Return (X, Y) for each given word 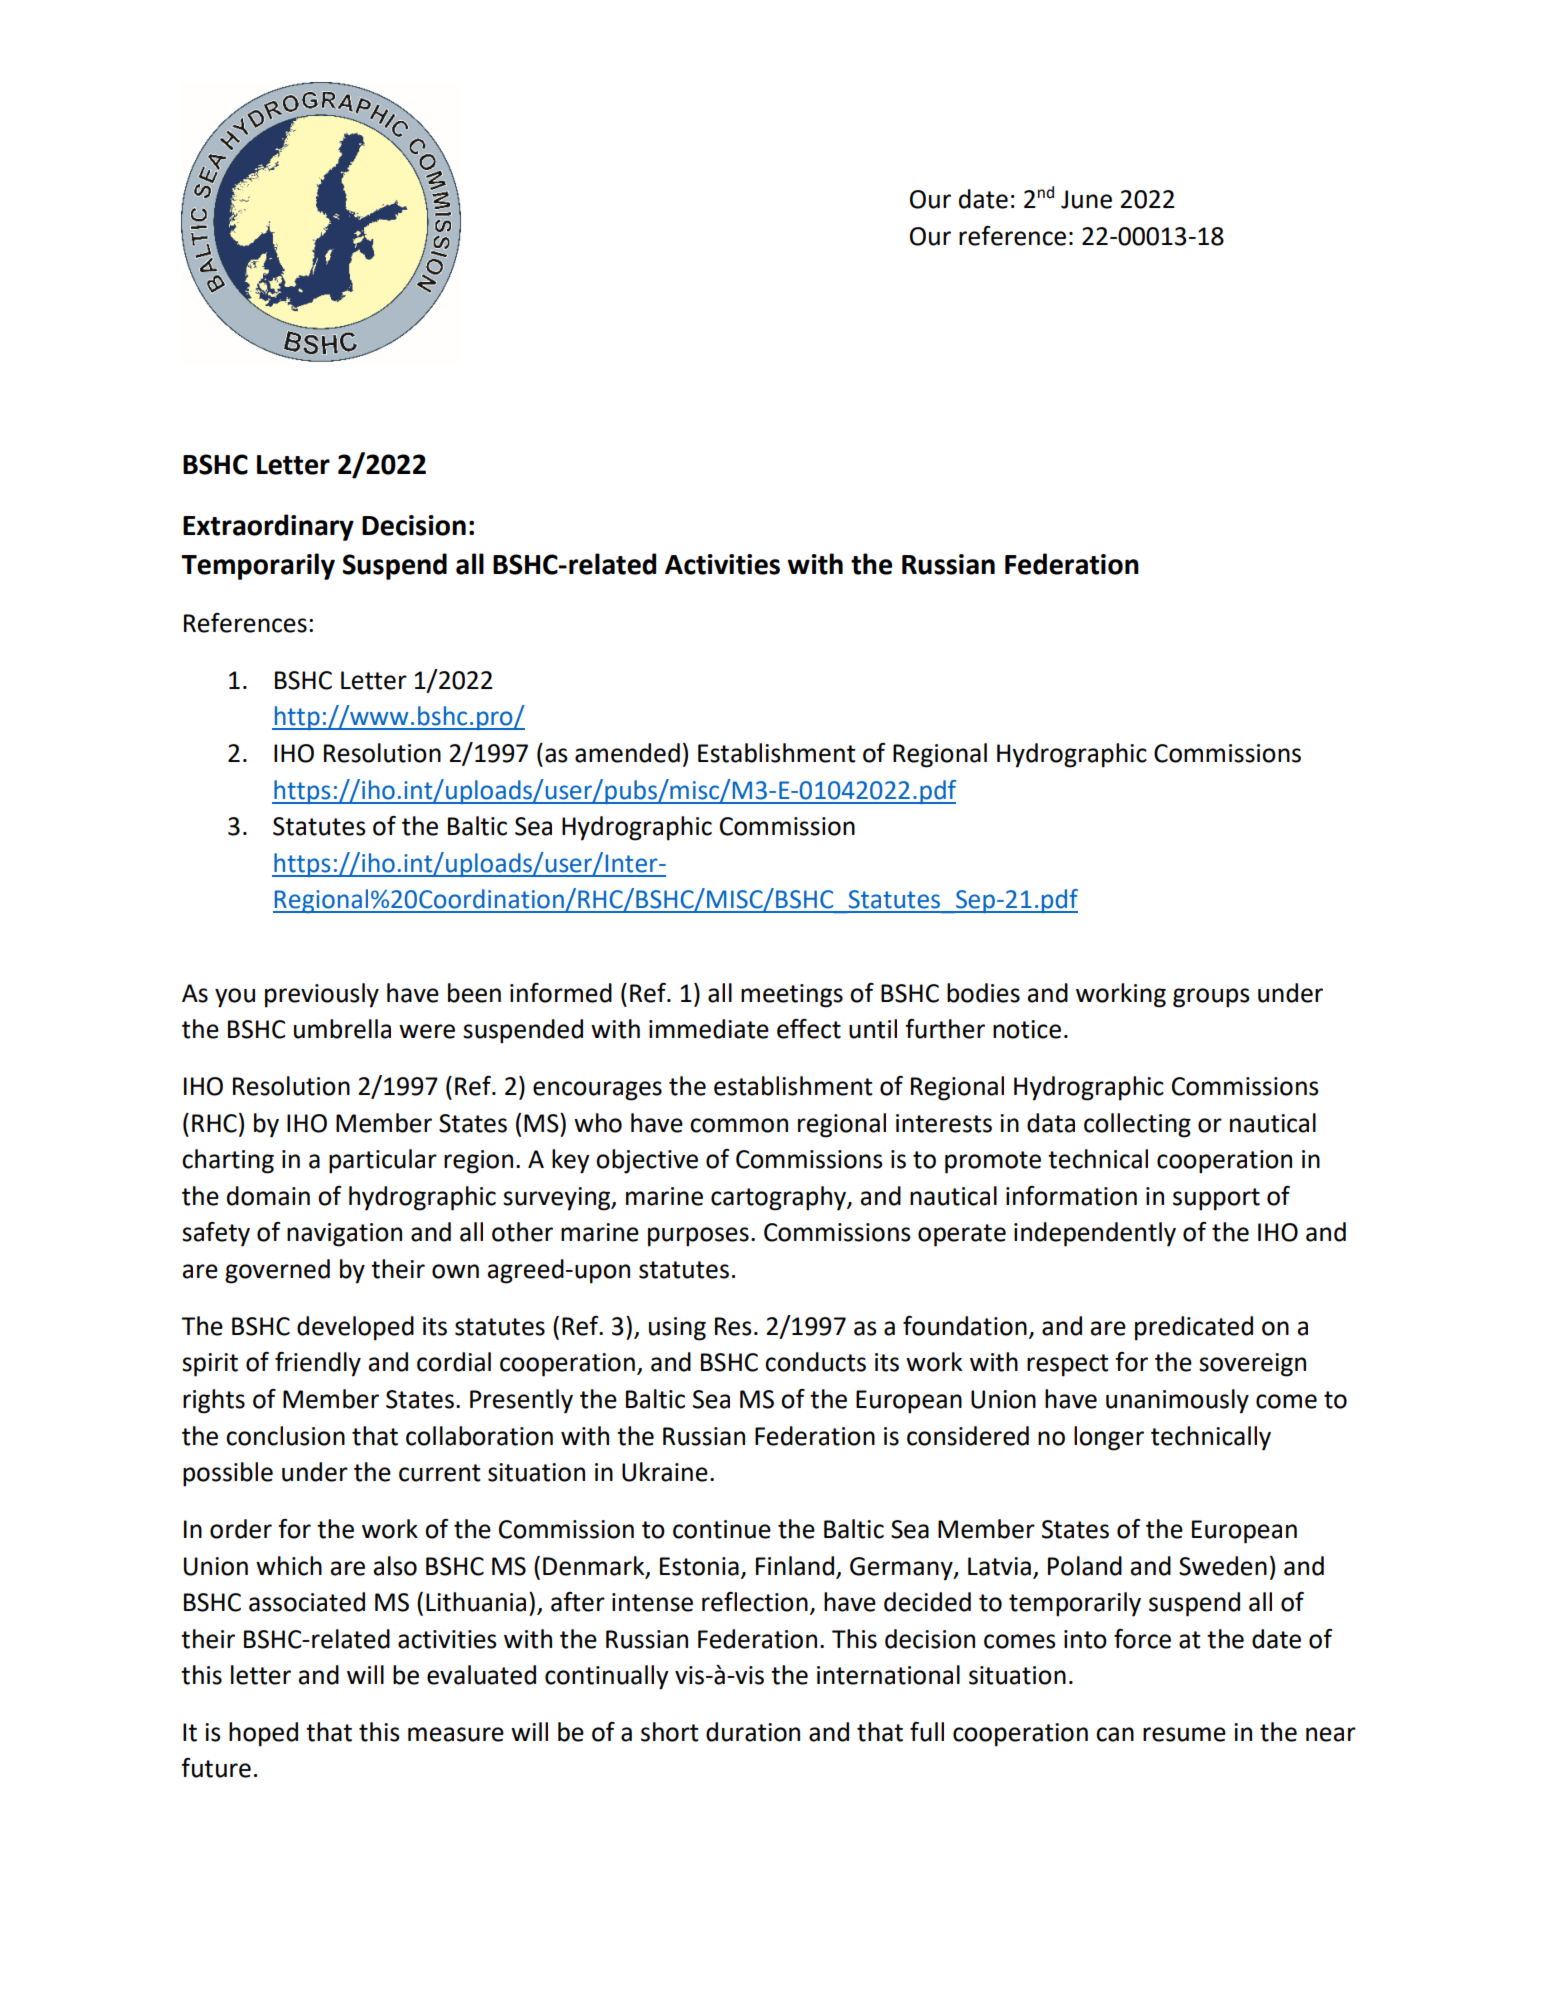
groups (1211, 998)
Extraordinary (268, 527)
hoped (263, 1734)
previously (322, 995)
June (1086, 199)
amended (627, 753)
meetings (792, 996)
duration (753, 1732)
